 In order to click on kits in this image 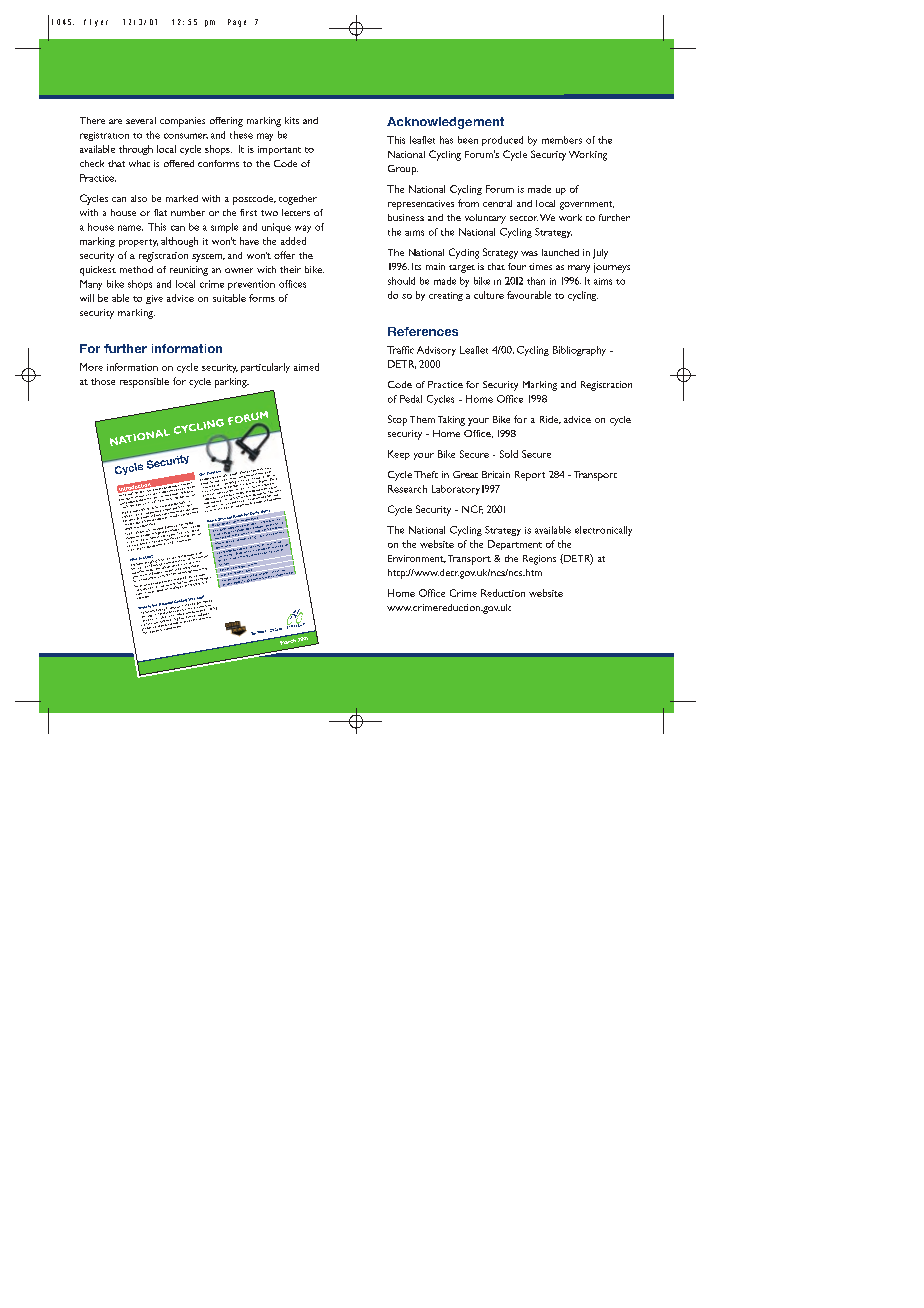, I will do `click(292, 120)`.
